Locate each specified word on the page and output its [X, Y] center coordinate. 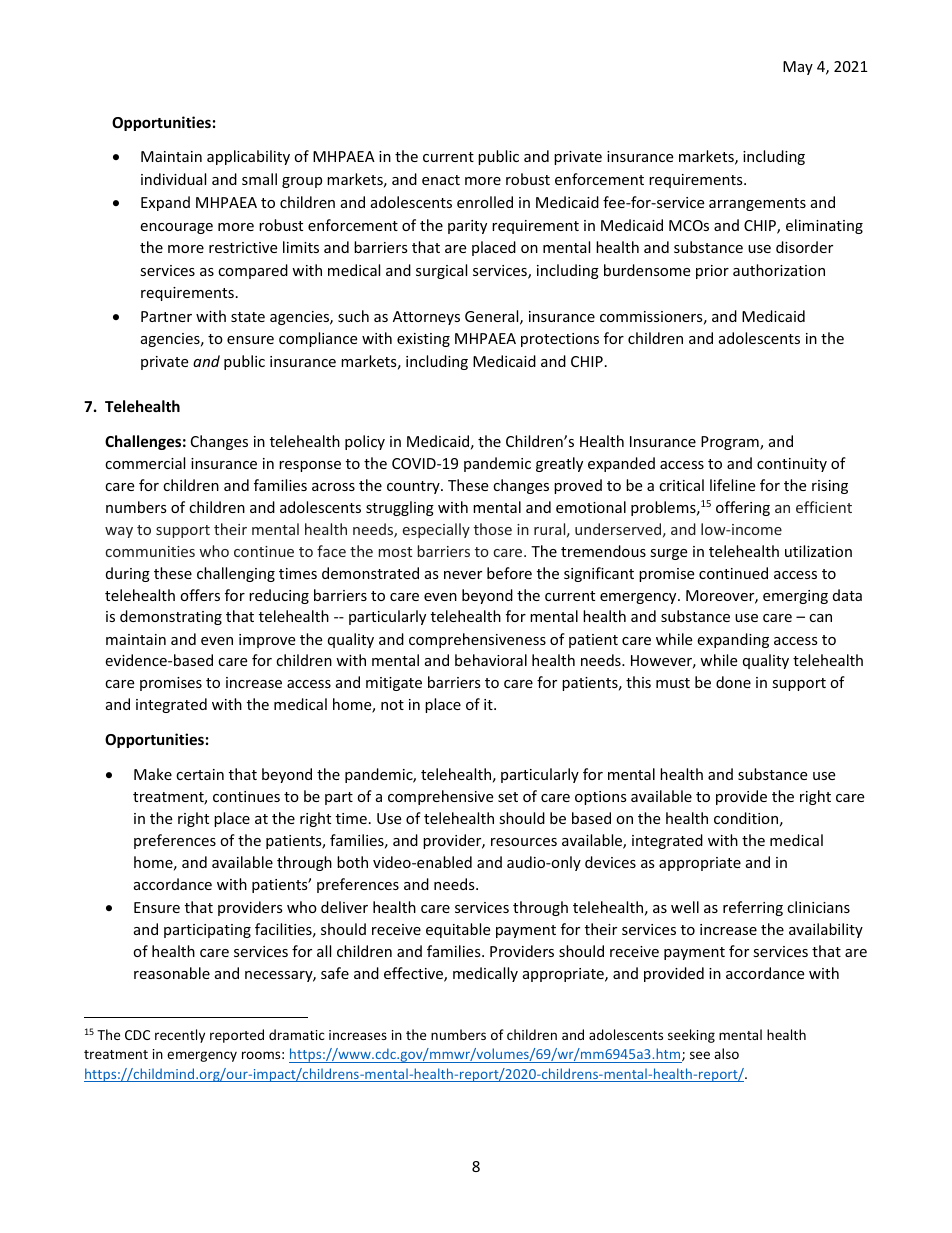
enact [441, 180]
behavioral [491, 660]
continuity [792, 465]
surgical [441, 271]
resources [524, 842]
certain [200, 774]
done [733, 682]
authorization [779, 270]
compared [253, 271]
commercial [145, 463]
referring [753, 908]
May [798, 68]
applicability [248, 157]
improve [267, 641]
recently [180, 1036]
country [414, 487]
